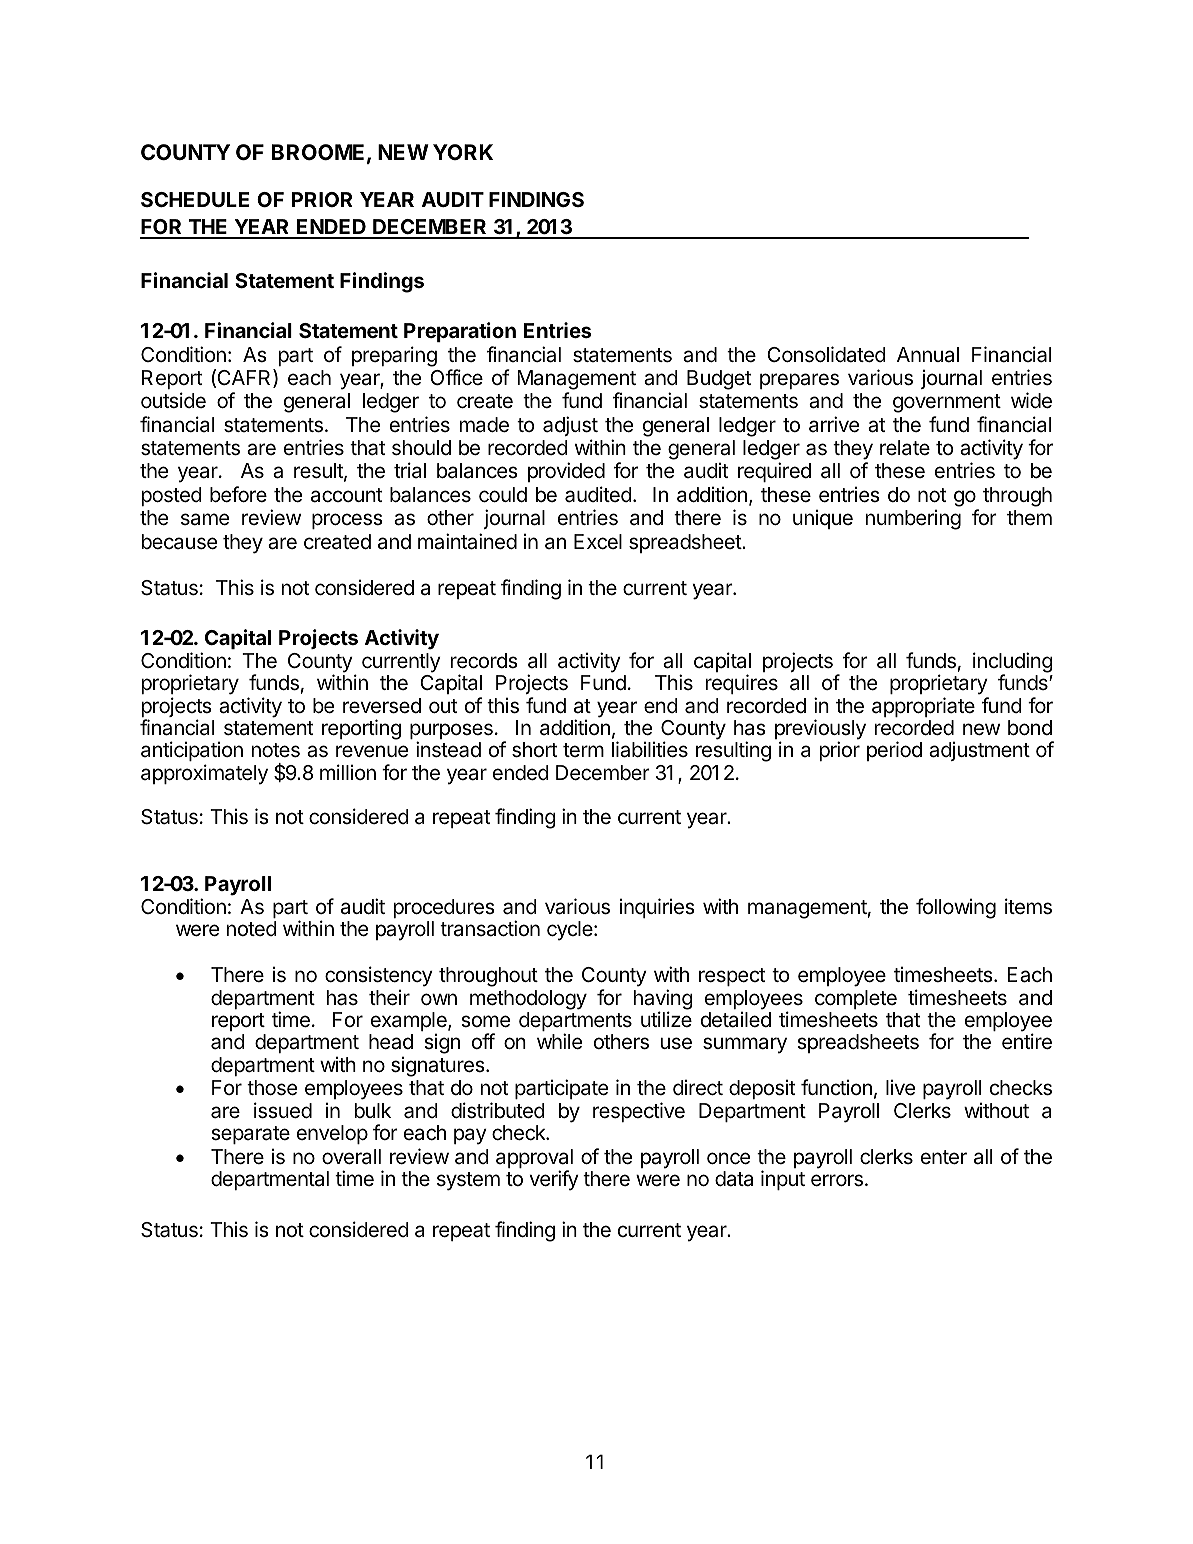  What do you see at coordinates (238, 494) in the screenshot?
I see `before` at bounding box center [238, 494].
